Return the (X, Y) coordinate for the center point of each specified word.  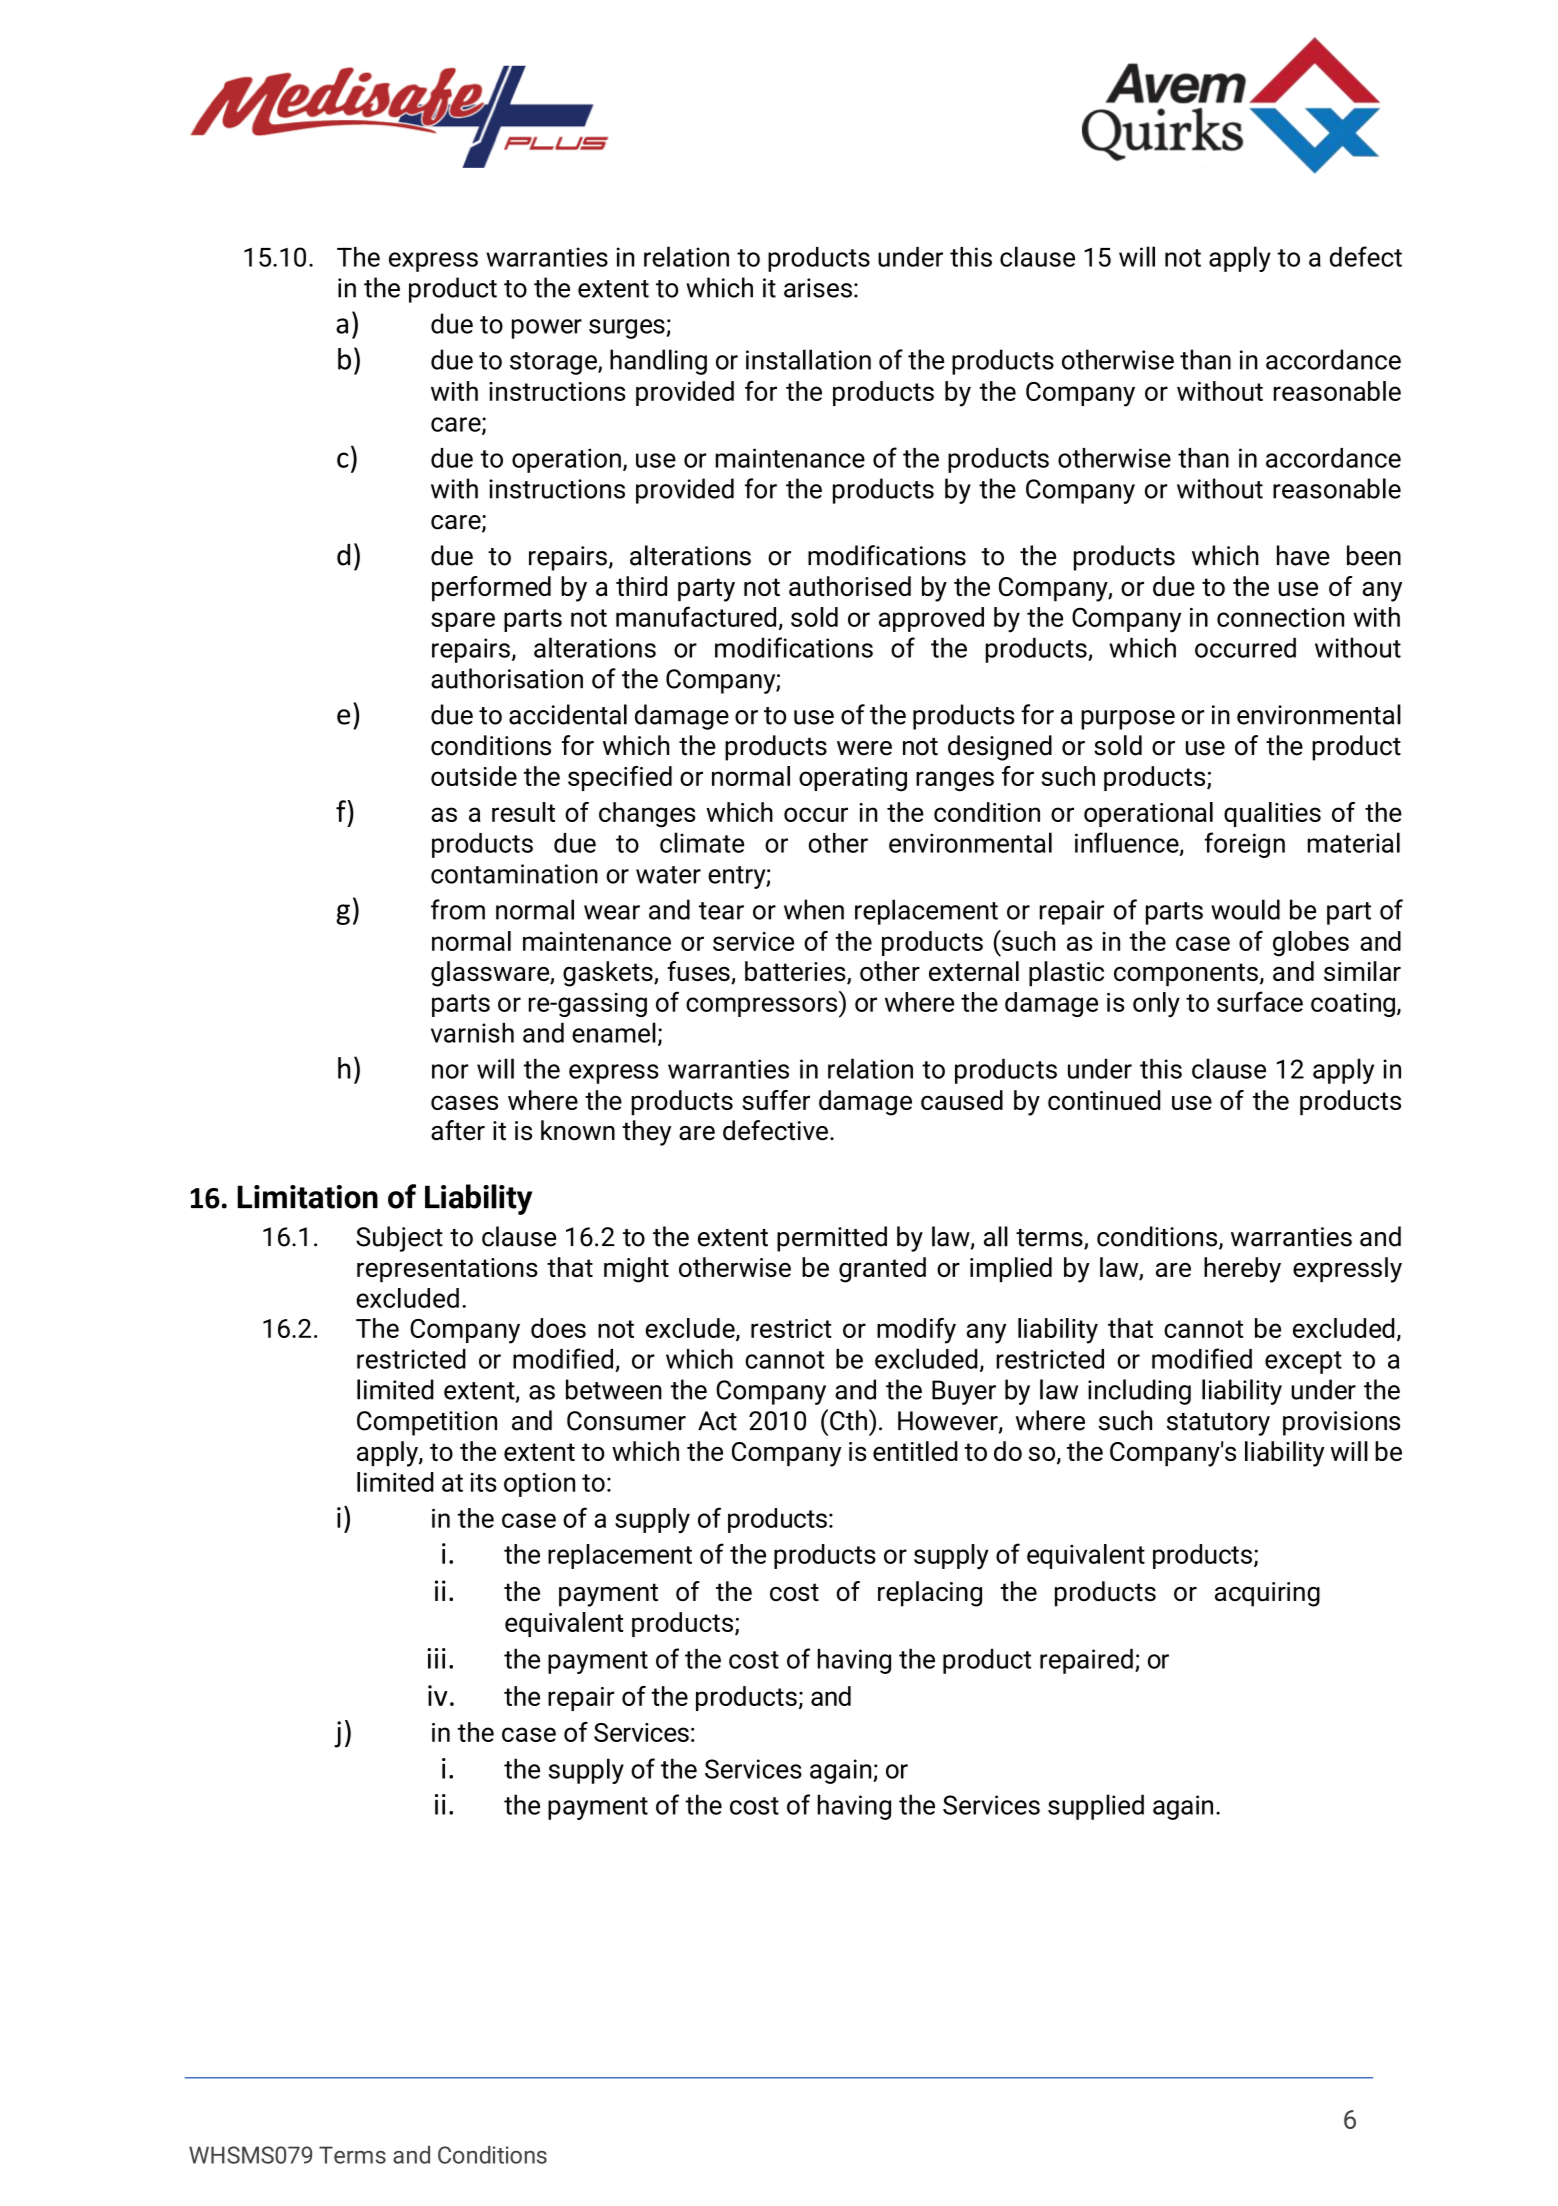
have (1303, 555)
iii (436, 1658)
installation (808, 359)
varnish (472, 1032)
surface (1260, 1001)
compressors (761, 1007)
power (547, 329)
